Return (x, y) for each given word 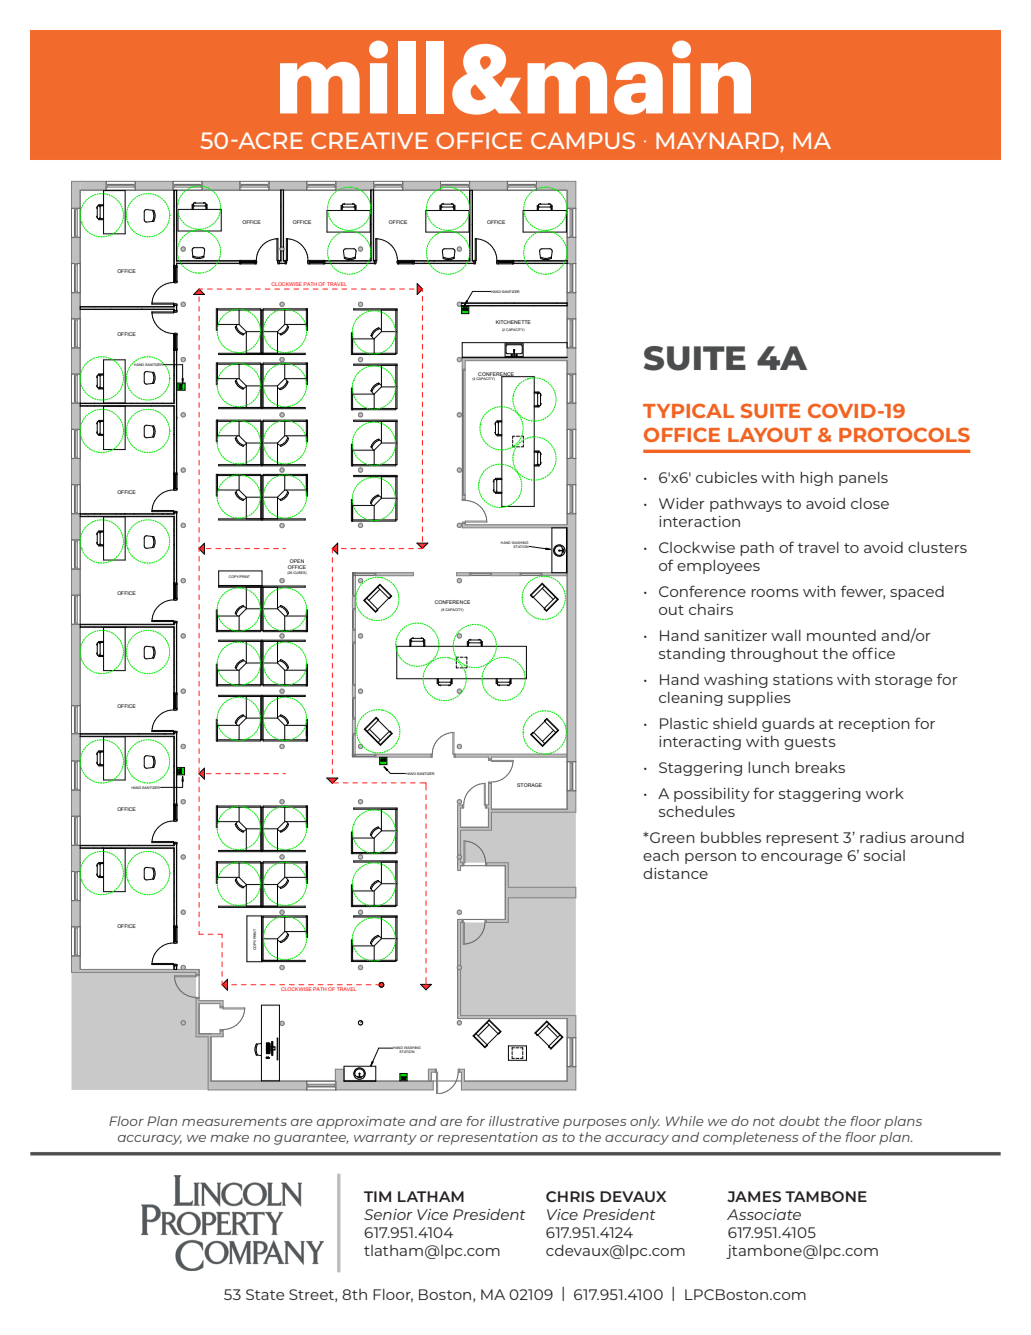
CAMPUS (583, 140)
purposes (594, 1124)
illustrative (524, 1121)
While (685, 1121)
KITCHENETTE (513, 322)
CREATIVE (369, 140)
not (764, 1121)
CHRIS (570, 1196)
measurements (234, 1121)
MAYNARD (718, 140)
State (265, 1294)
